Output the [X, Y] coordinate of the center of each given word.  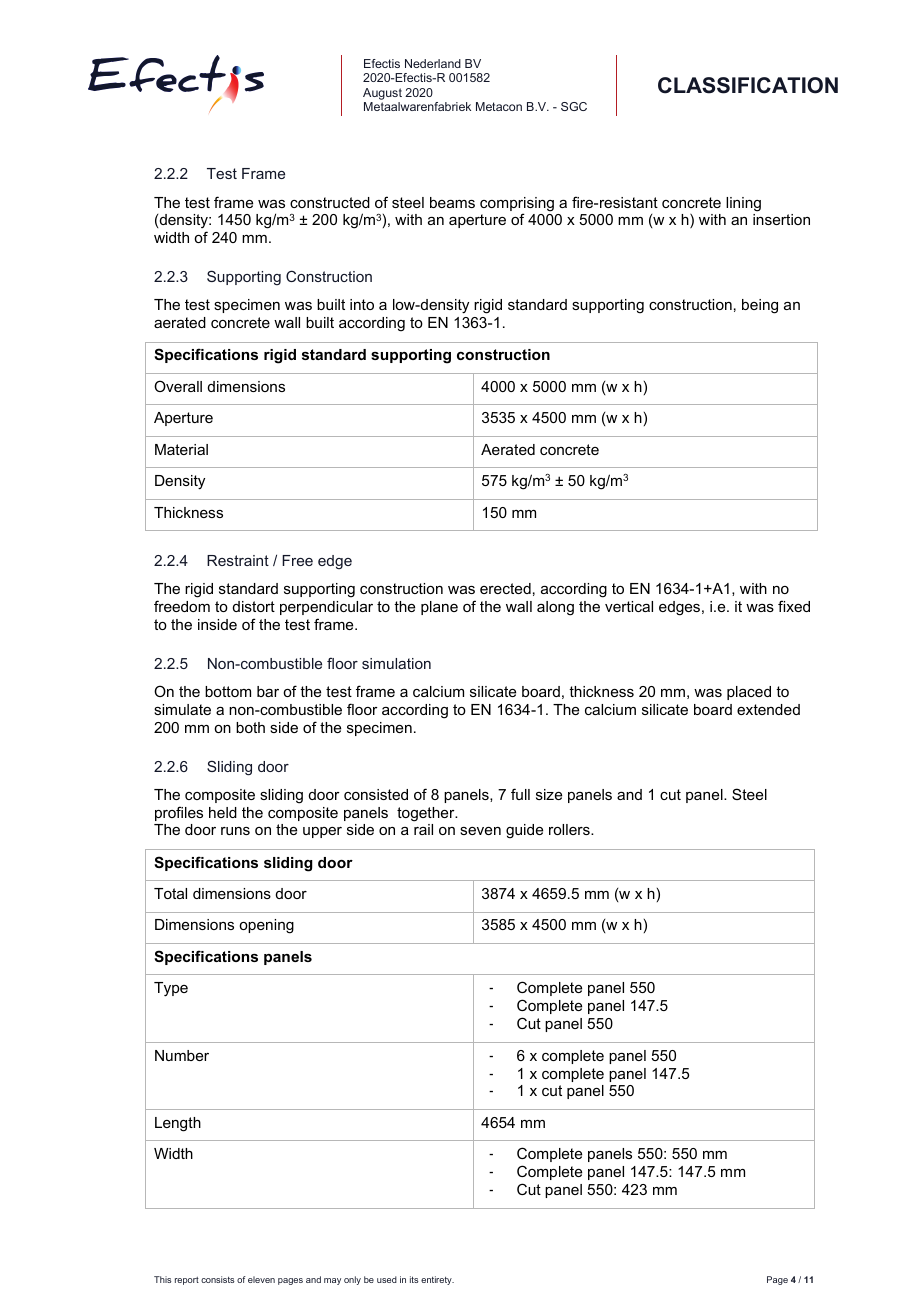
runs [235, 831]
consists [218, 1279]
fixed [794, 606]
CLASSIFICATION [748, 85]
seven [480, 831]
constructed [330, 202]
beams [452, 202]
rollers [570, 829]
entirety [437, 1280]
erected [505, 588]
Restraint [238, 560]
